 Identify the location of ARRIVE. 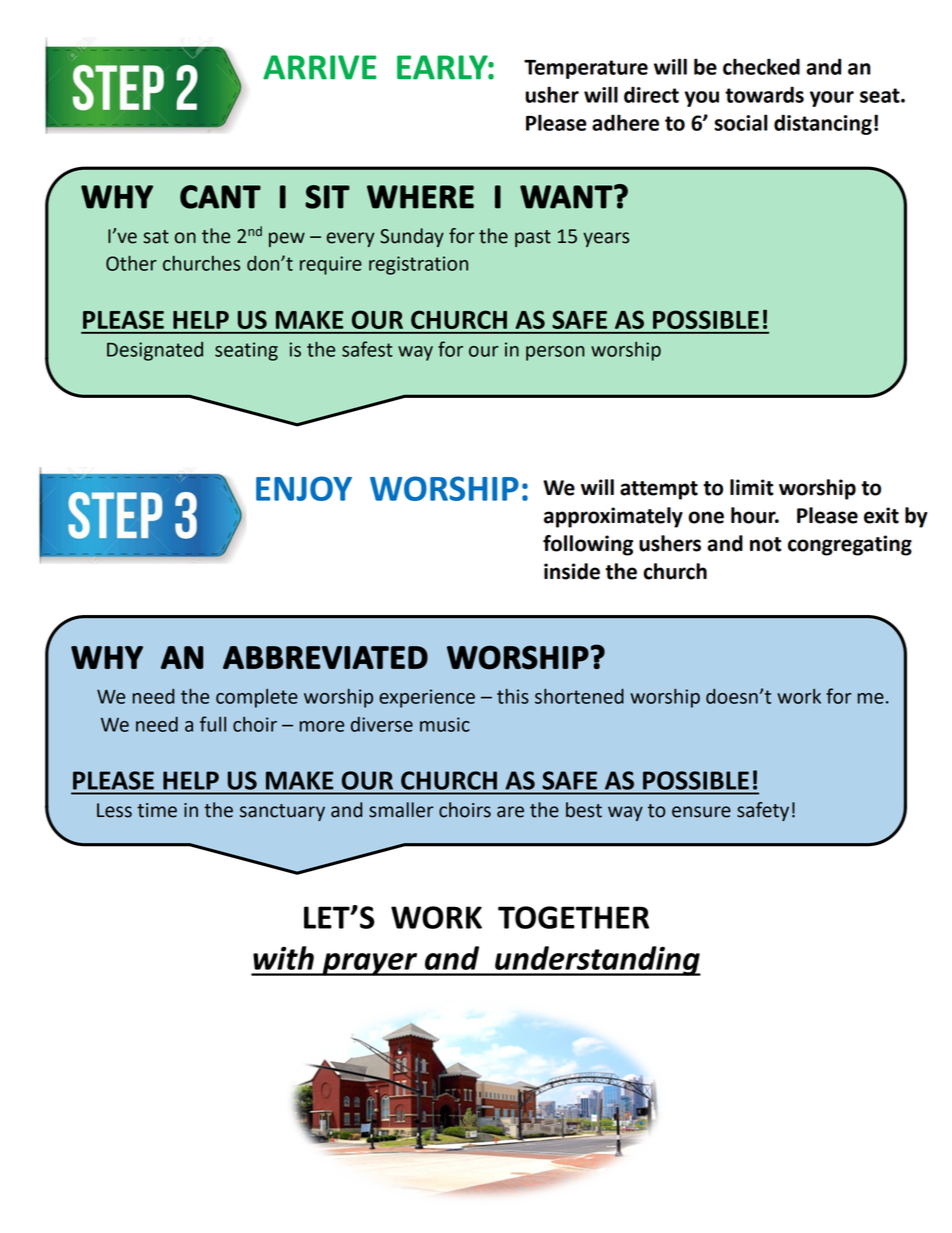
(320, 67).
